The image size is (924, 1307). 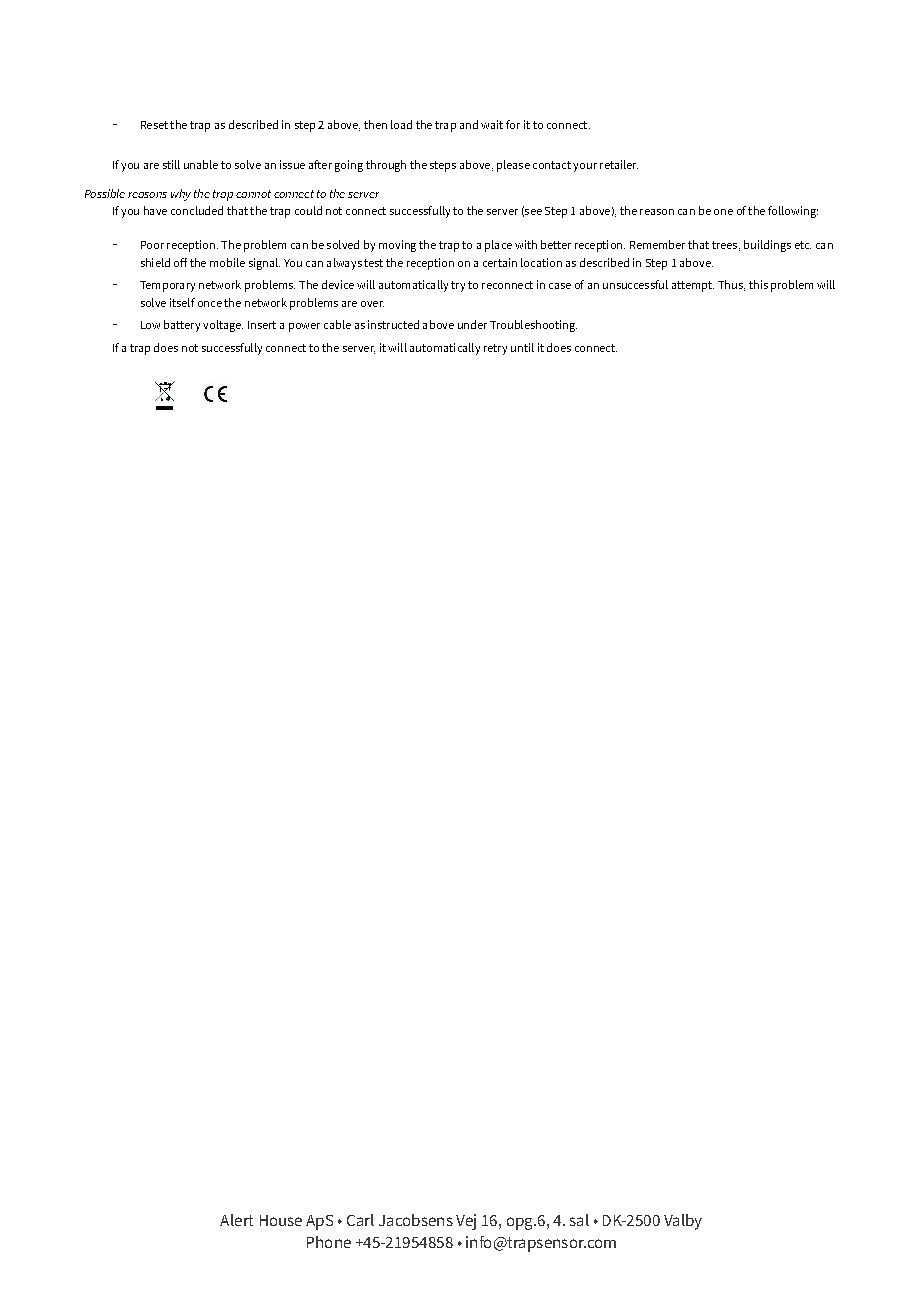 What do you see at coordinates (236, 1220) in the page?
I see `Alert` at bounding box center [236, 1220].
